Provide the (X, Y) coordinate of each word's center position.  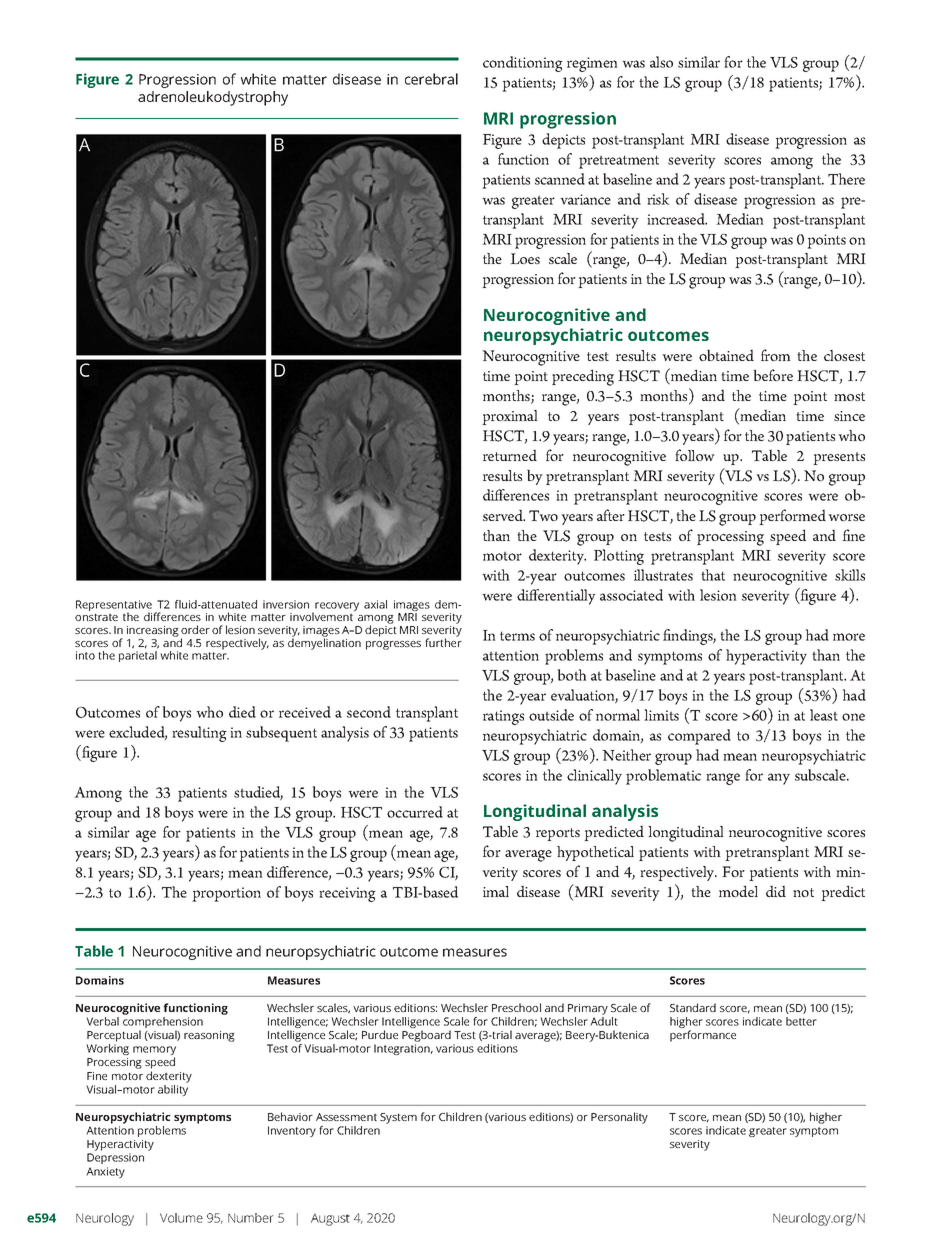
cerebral (431, 79)
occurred (415, 812)
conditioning (523, 64)
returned (510, 455)
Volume (181, 1218)
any (779, 779)
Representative (115, 607)
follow (695, 455)
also (661, 62)
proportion (226, 894)
